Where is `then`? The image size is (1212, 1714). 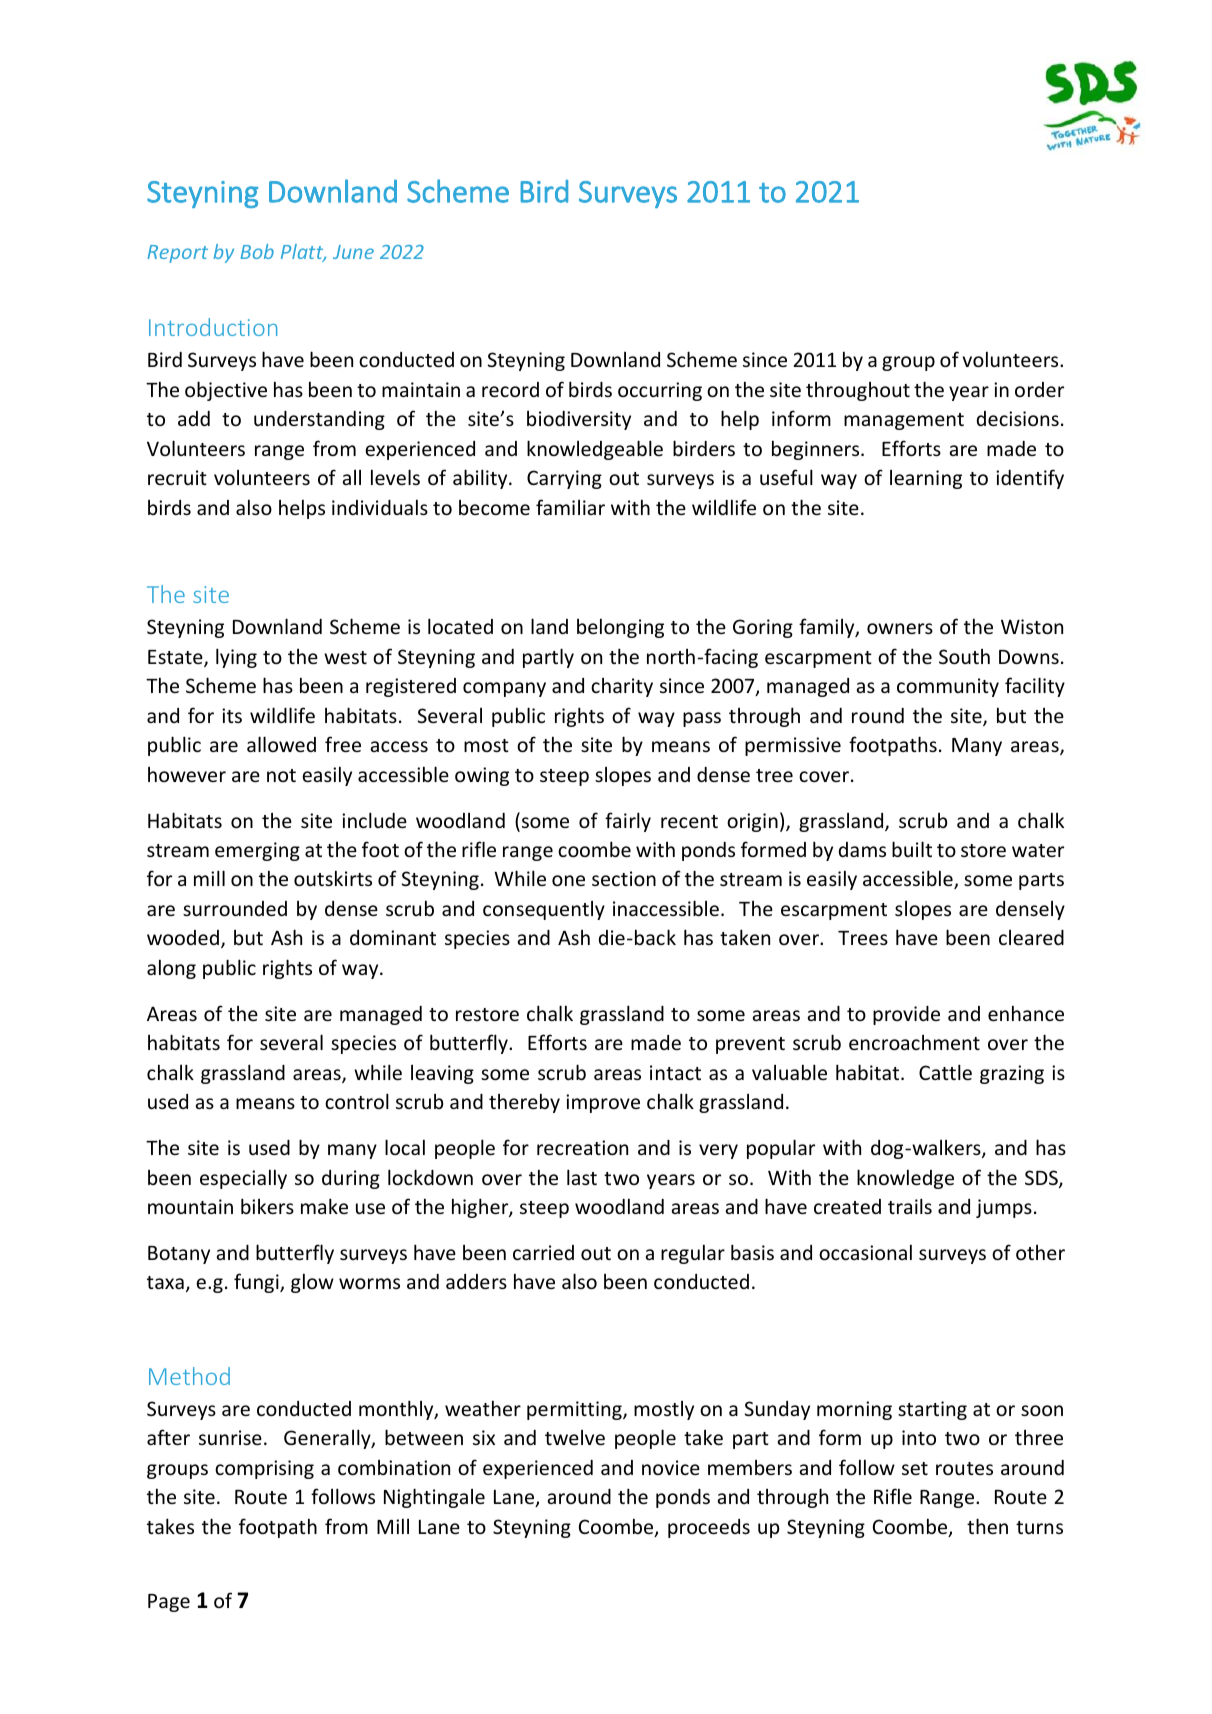
then is located at coordinates (987, 1526).
